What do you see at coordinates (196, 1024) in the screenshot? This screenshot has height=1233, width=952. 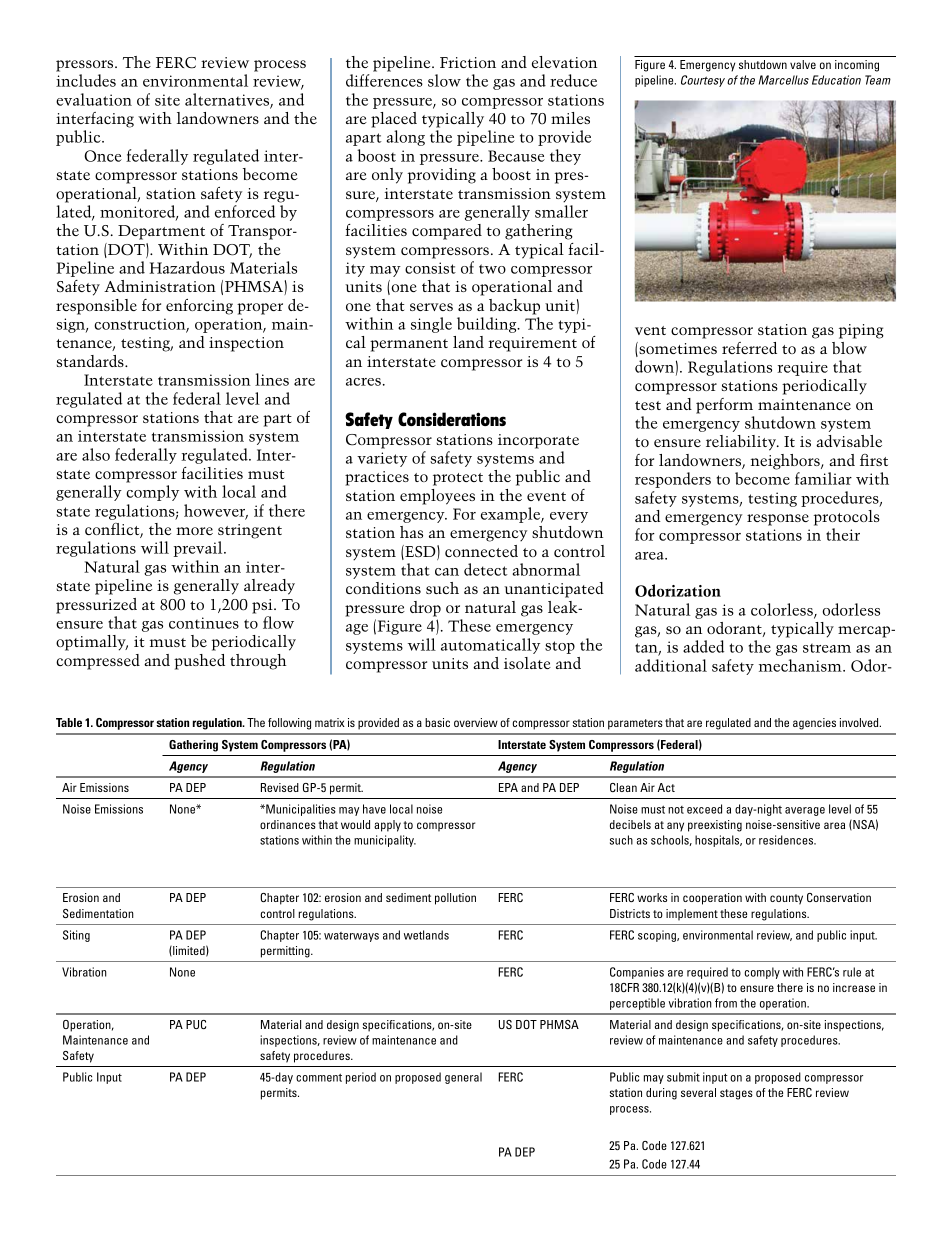 I see `PUC` at bounding box center [196, 1024].
